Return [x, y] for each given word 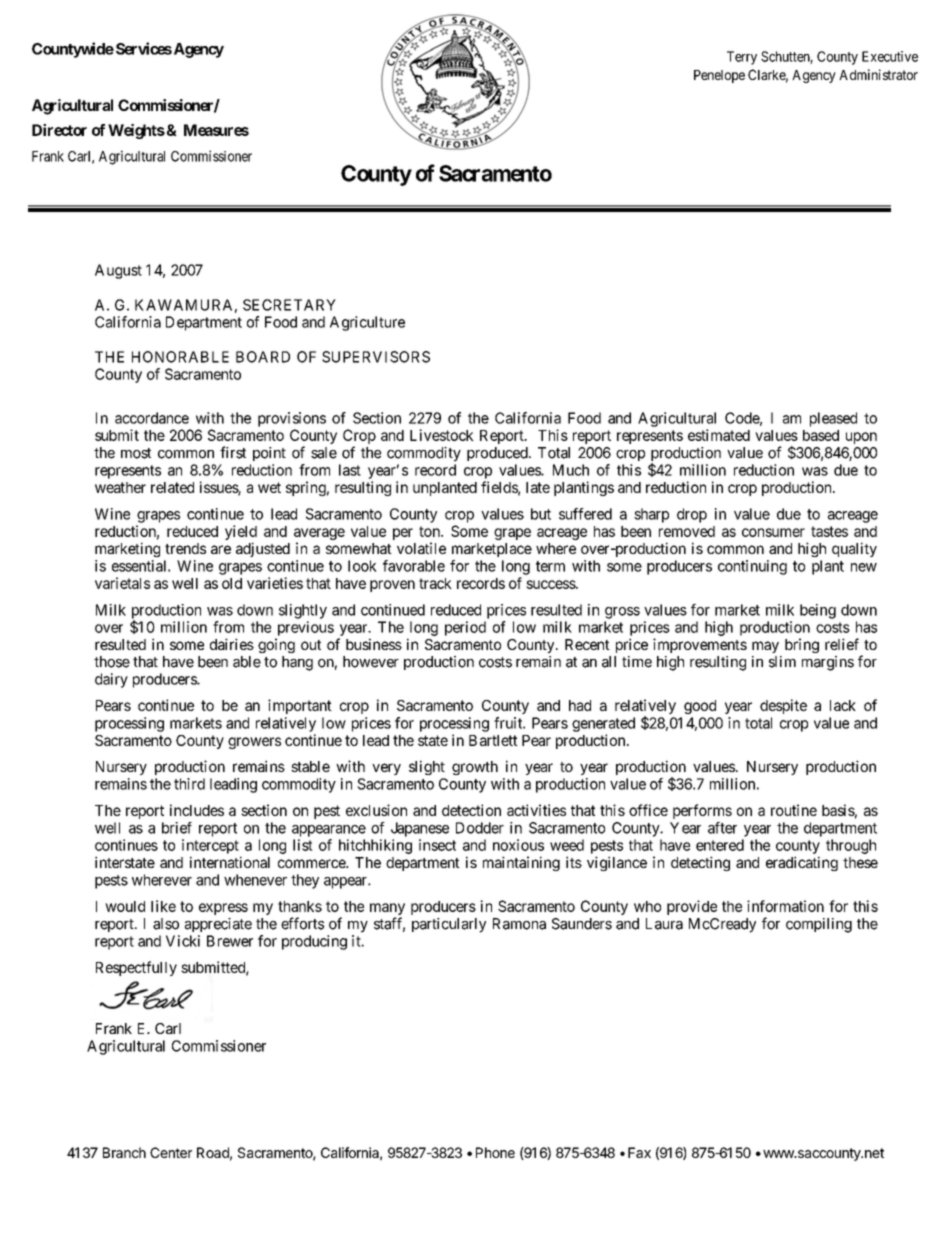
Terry [742, 58]
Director [59, 130]
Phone [495, 1152]
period [465, 628]
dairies [232, 644]
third [189, 784]
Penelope [719, 76]
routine [794, 810]
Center [171, 1152]
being [818, 611]
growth [475, 768]
